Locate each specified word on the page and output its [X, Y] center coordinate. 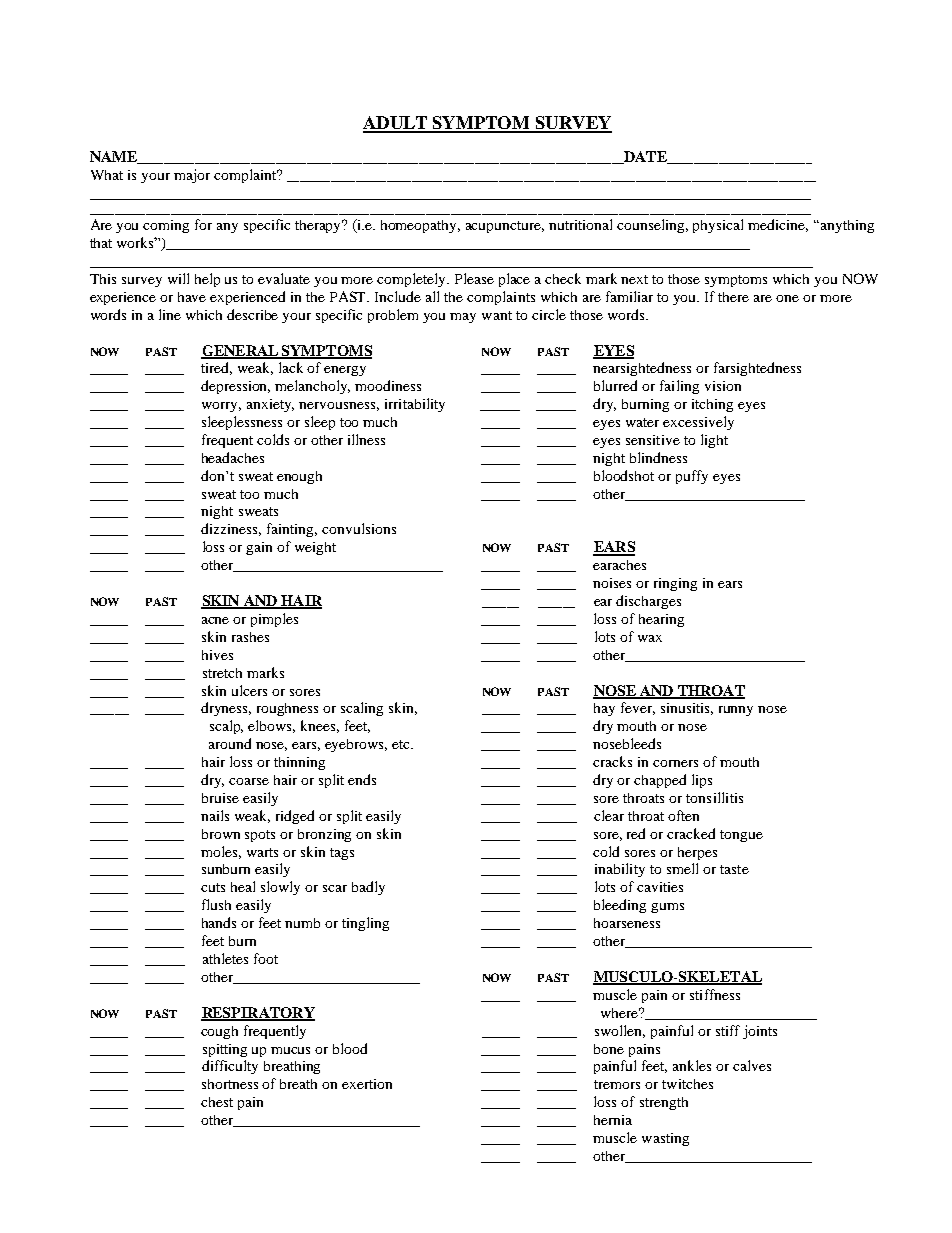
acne [215, 620]
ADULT [396, 124]
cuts [213, 887]
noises [612, 583]
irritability [415, 405]
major [192, 176]
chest [217, 1102]
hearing [661, 620]
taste [734, 869]
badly [368, 888]
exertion [367, 1084]
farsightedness [757, 369]
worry [221, 407]
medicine [778, 225]
